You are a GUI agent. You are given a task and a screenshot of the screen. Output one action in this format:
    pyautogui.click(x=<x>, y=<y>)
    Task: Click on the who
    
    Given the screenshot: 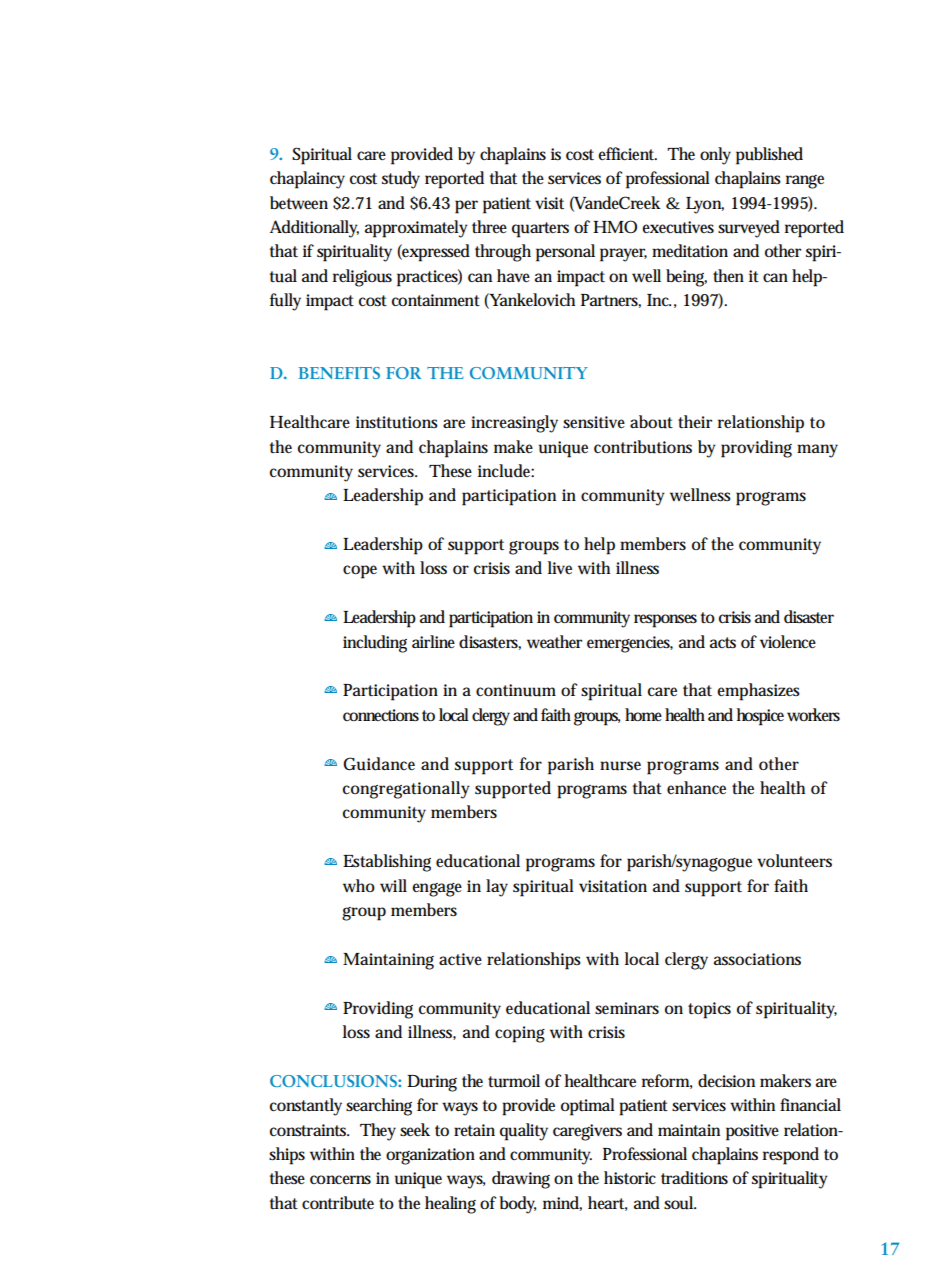 What is the action you would take?
    pyautogui.click(x=359, y=885)
